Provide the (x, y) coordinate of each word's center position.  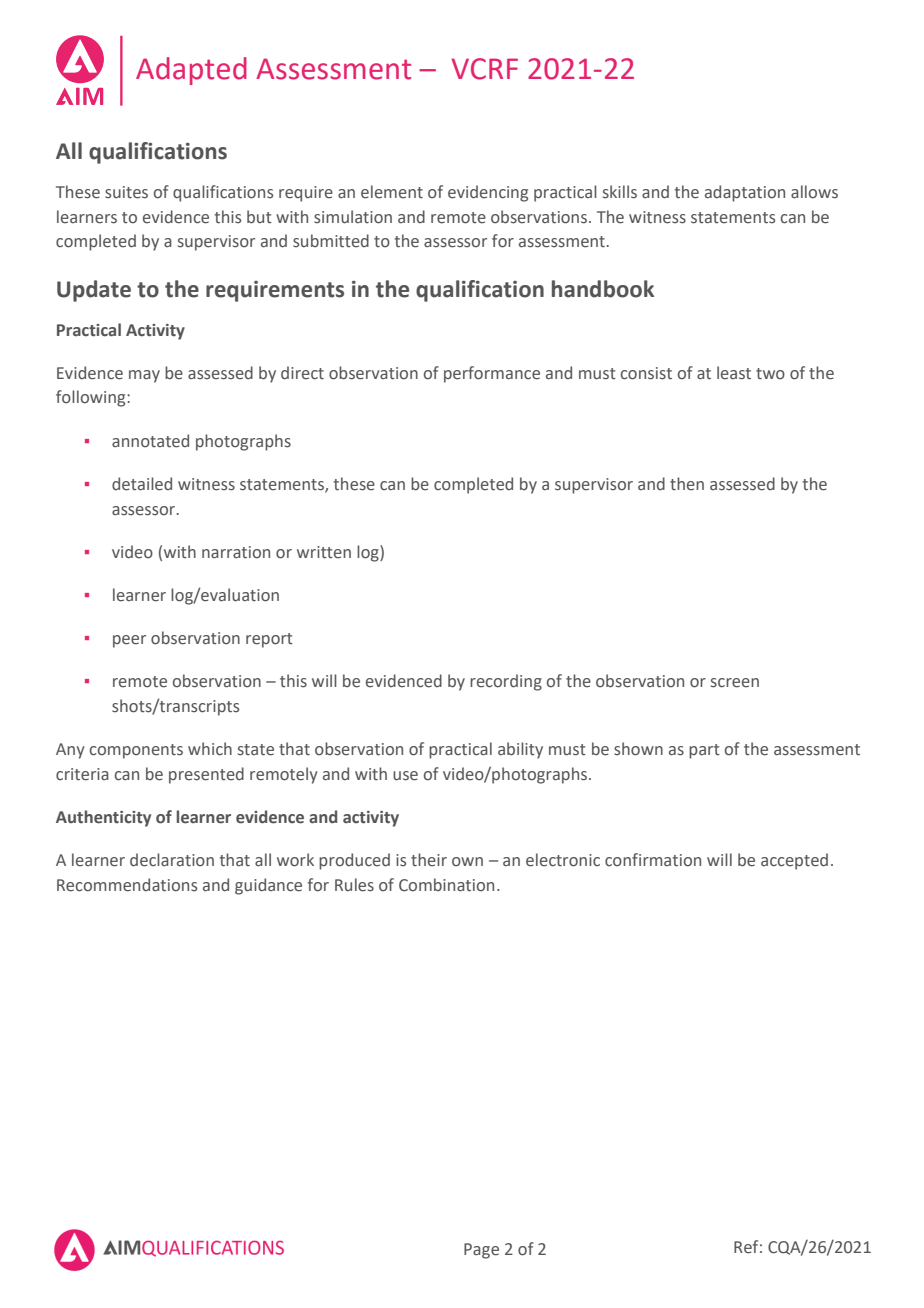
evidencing (488, 193)
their (429, 860)
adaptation (745, 193)
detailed (142, 484)
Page (481, 1251)
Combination (446, 885)
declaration (172, 860)
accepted (794, 861)
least (734, 373)
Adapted (191, 71)
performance (492, 374)
